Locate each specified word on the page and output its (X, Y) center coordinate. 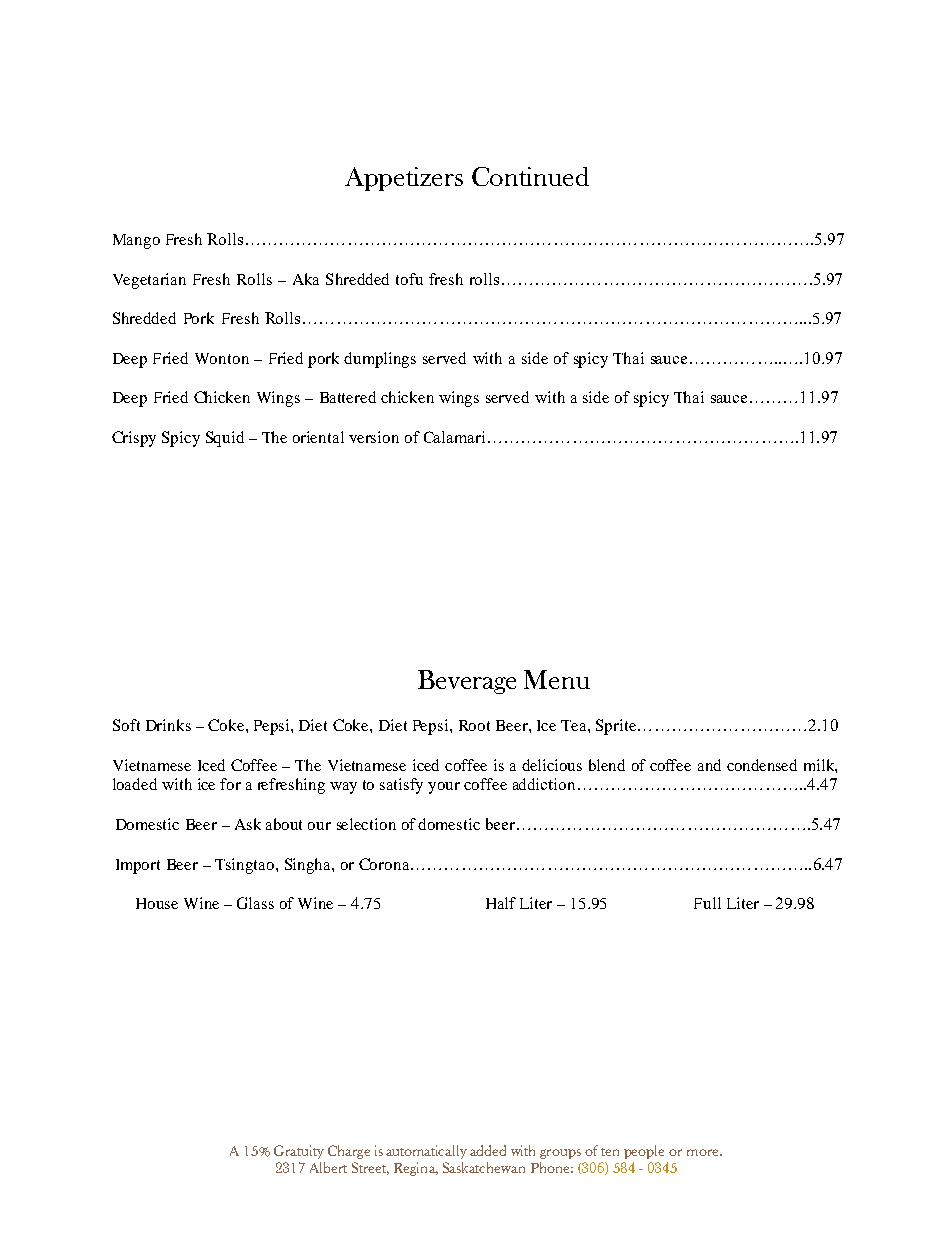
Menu (557, 679)
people (644, 1152)
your (444, 788)
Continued (530, 176)
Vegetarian (149, 281)
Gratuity (299, 1152)
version (374, 437)
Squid (225, 439)
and (709, 765)
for (230, 784)
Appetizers (404, 179)
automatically (426, 1152)
